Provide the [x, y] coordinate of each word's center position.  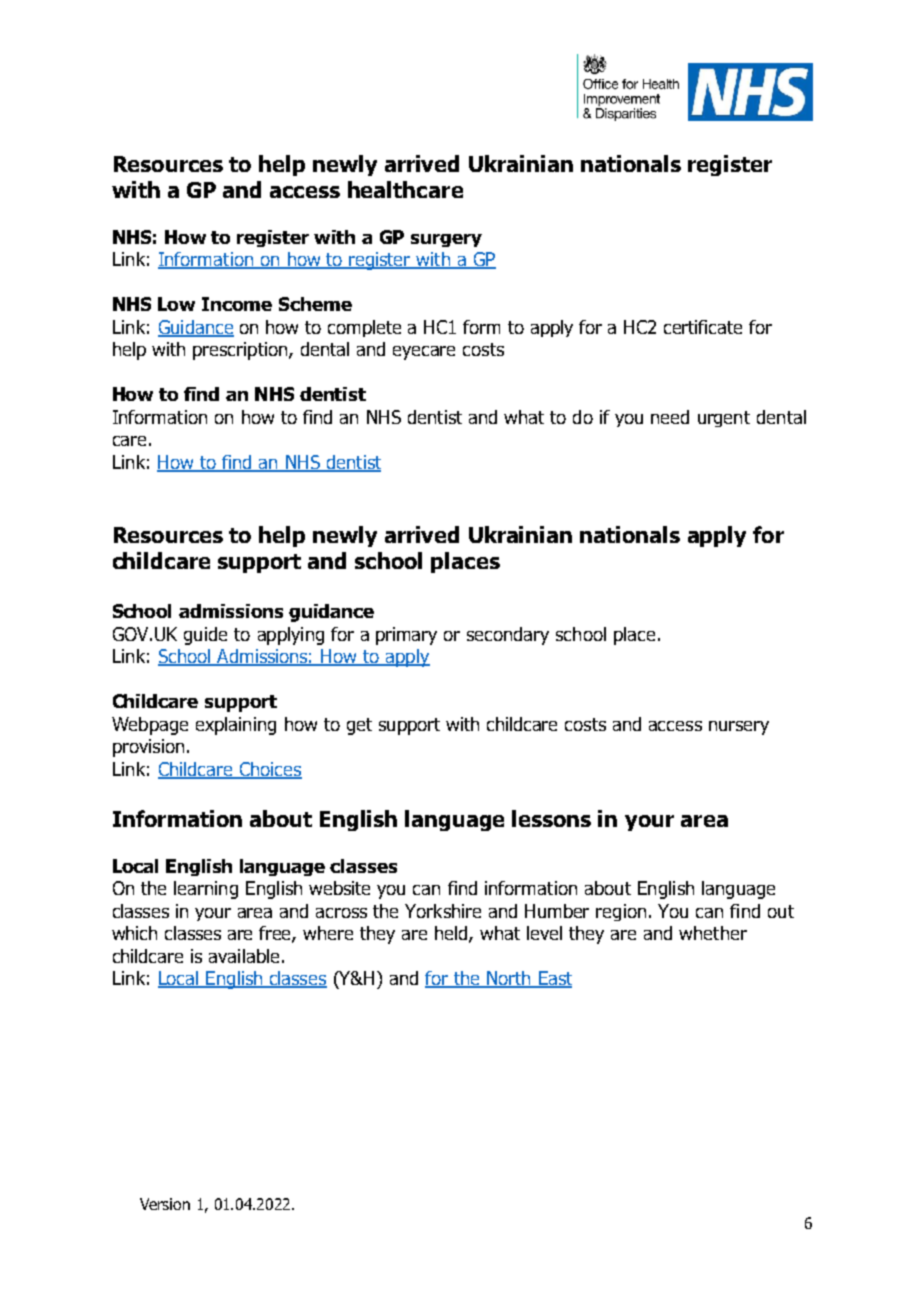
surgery [446, 240]
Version [165, 1204]
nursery [739, 728]
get [359, 726]
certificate [703, 327]
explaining [236, 726]
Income [237, 304]
